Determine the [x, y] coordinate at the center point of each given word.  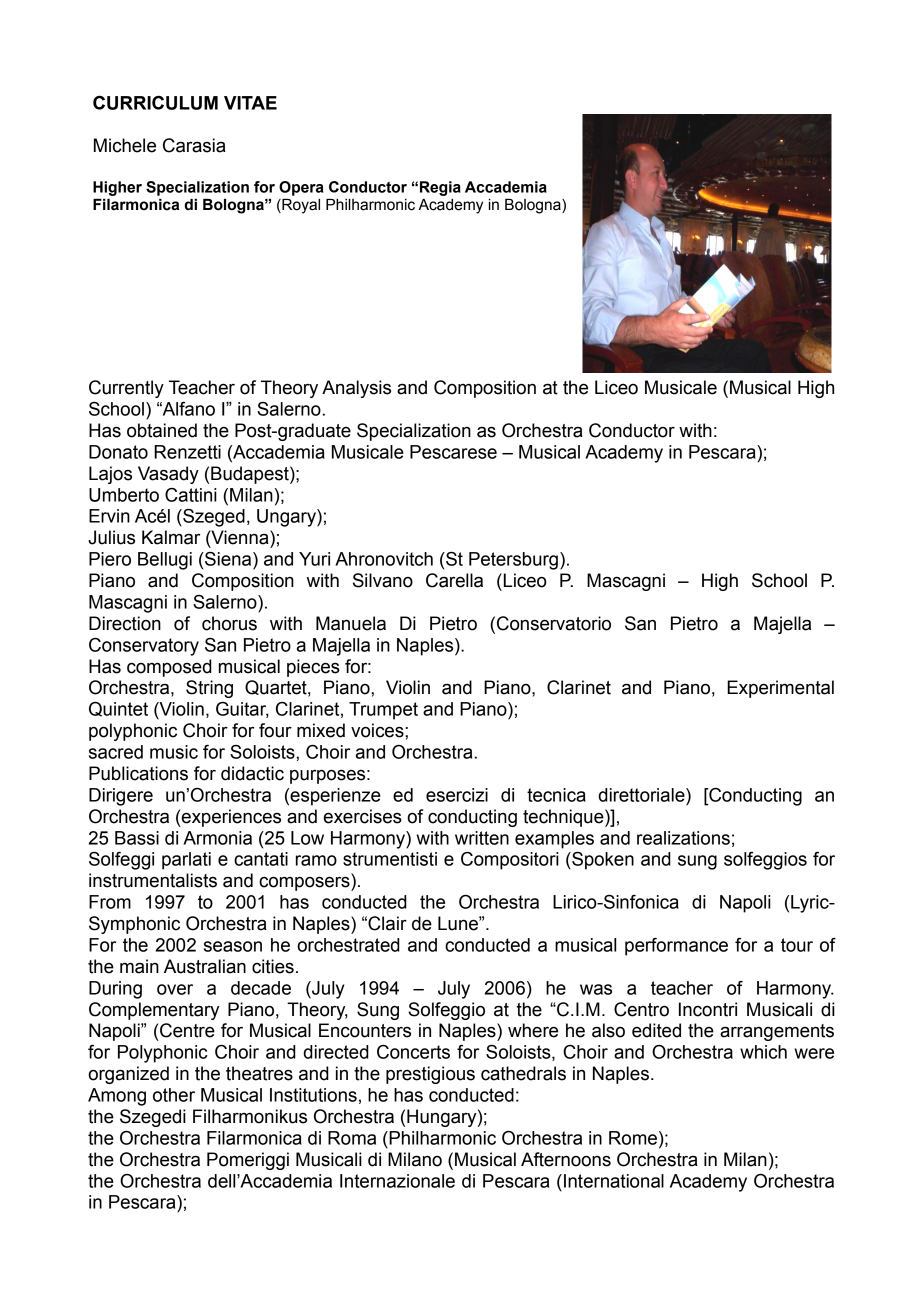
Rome [633, 1138]
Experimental [780, 689]
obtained [162, 430]
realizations [683, 838]
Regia [440, 188]
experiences [230, 818]
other [174, 1095]
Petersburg [513, 561]
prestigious [430, 1075]
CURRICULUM [155, 103]
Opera [301, 188]
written [482, 838]
